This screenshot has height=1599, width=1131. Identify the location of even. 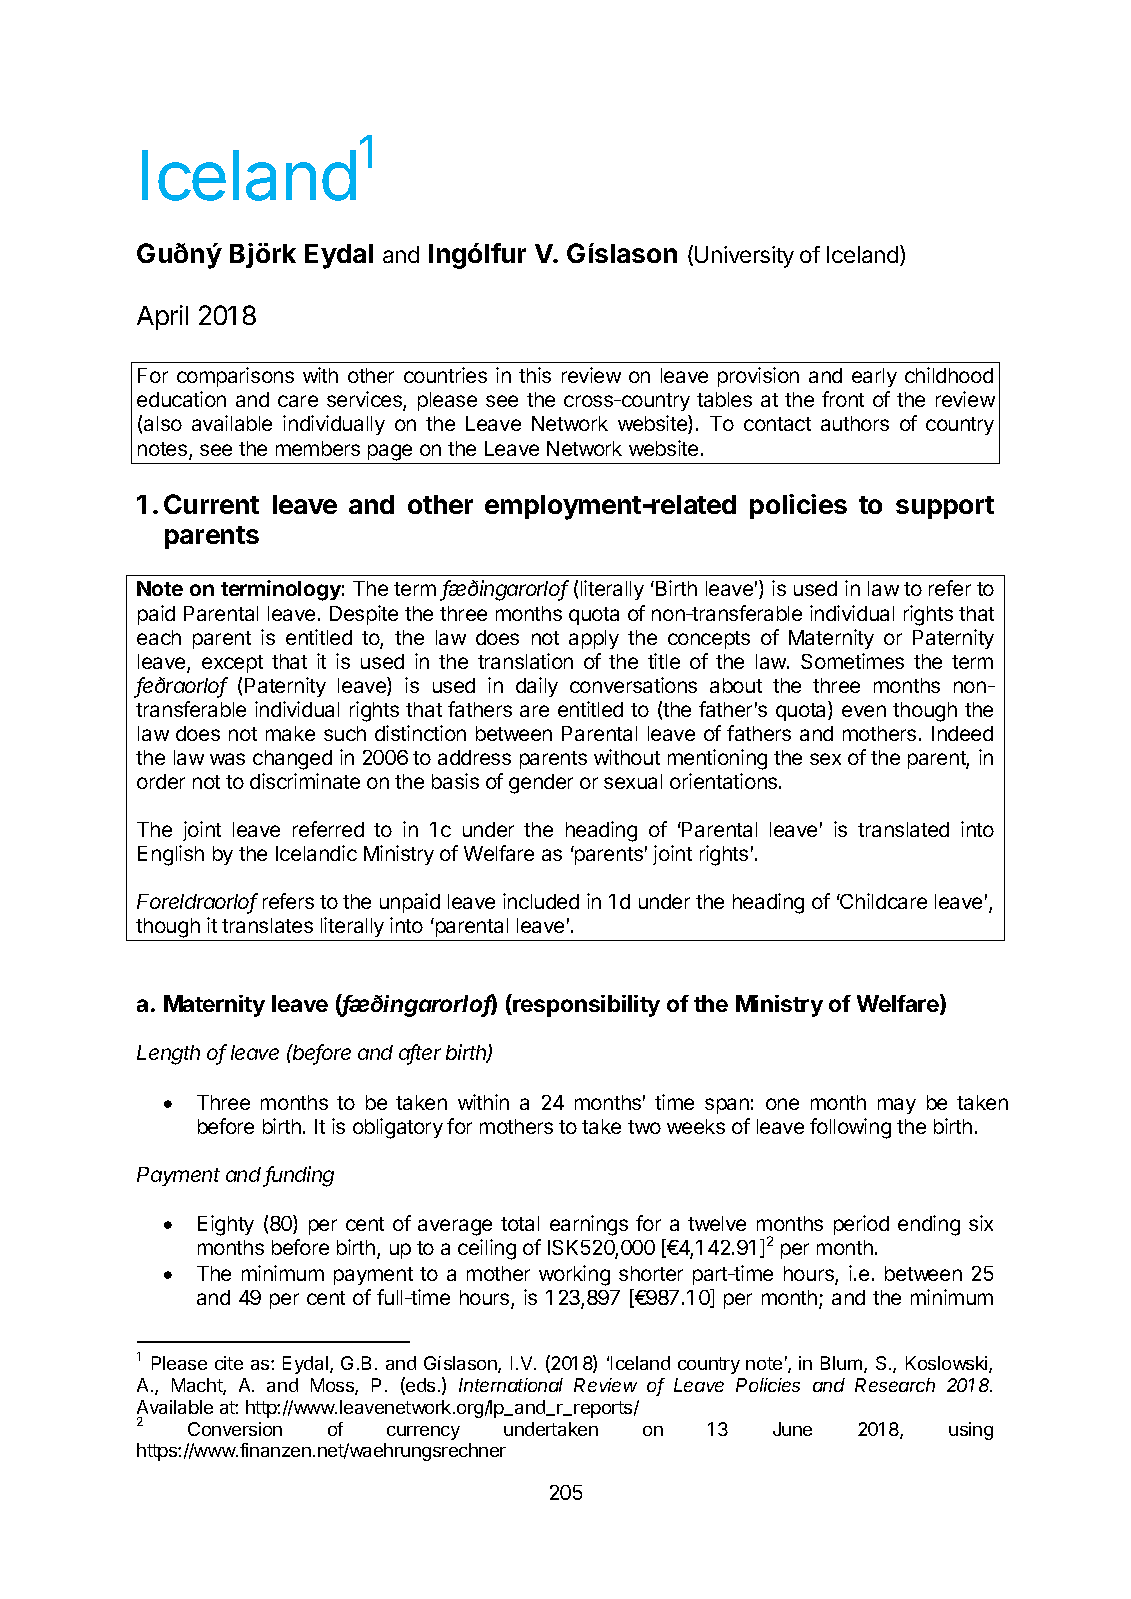
(864, 711).
